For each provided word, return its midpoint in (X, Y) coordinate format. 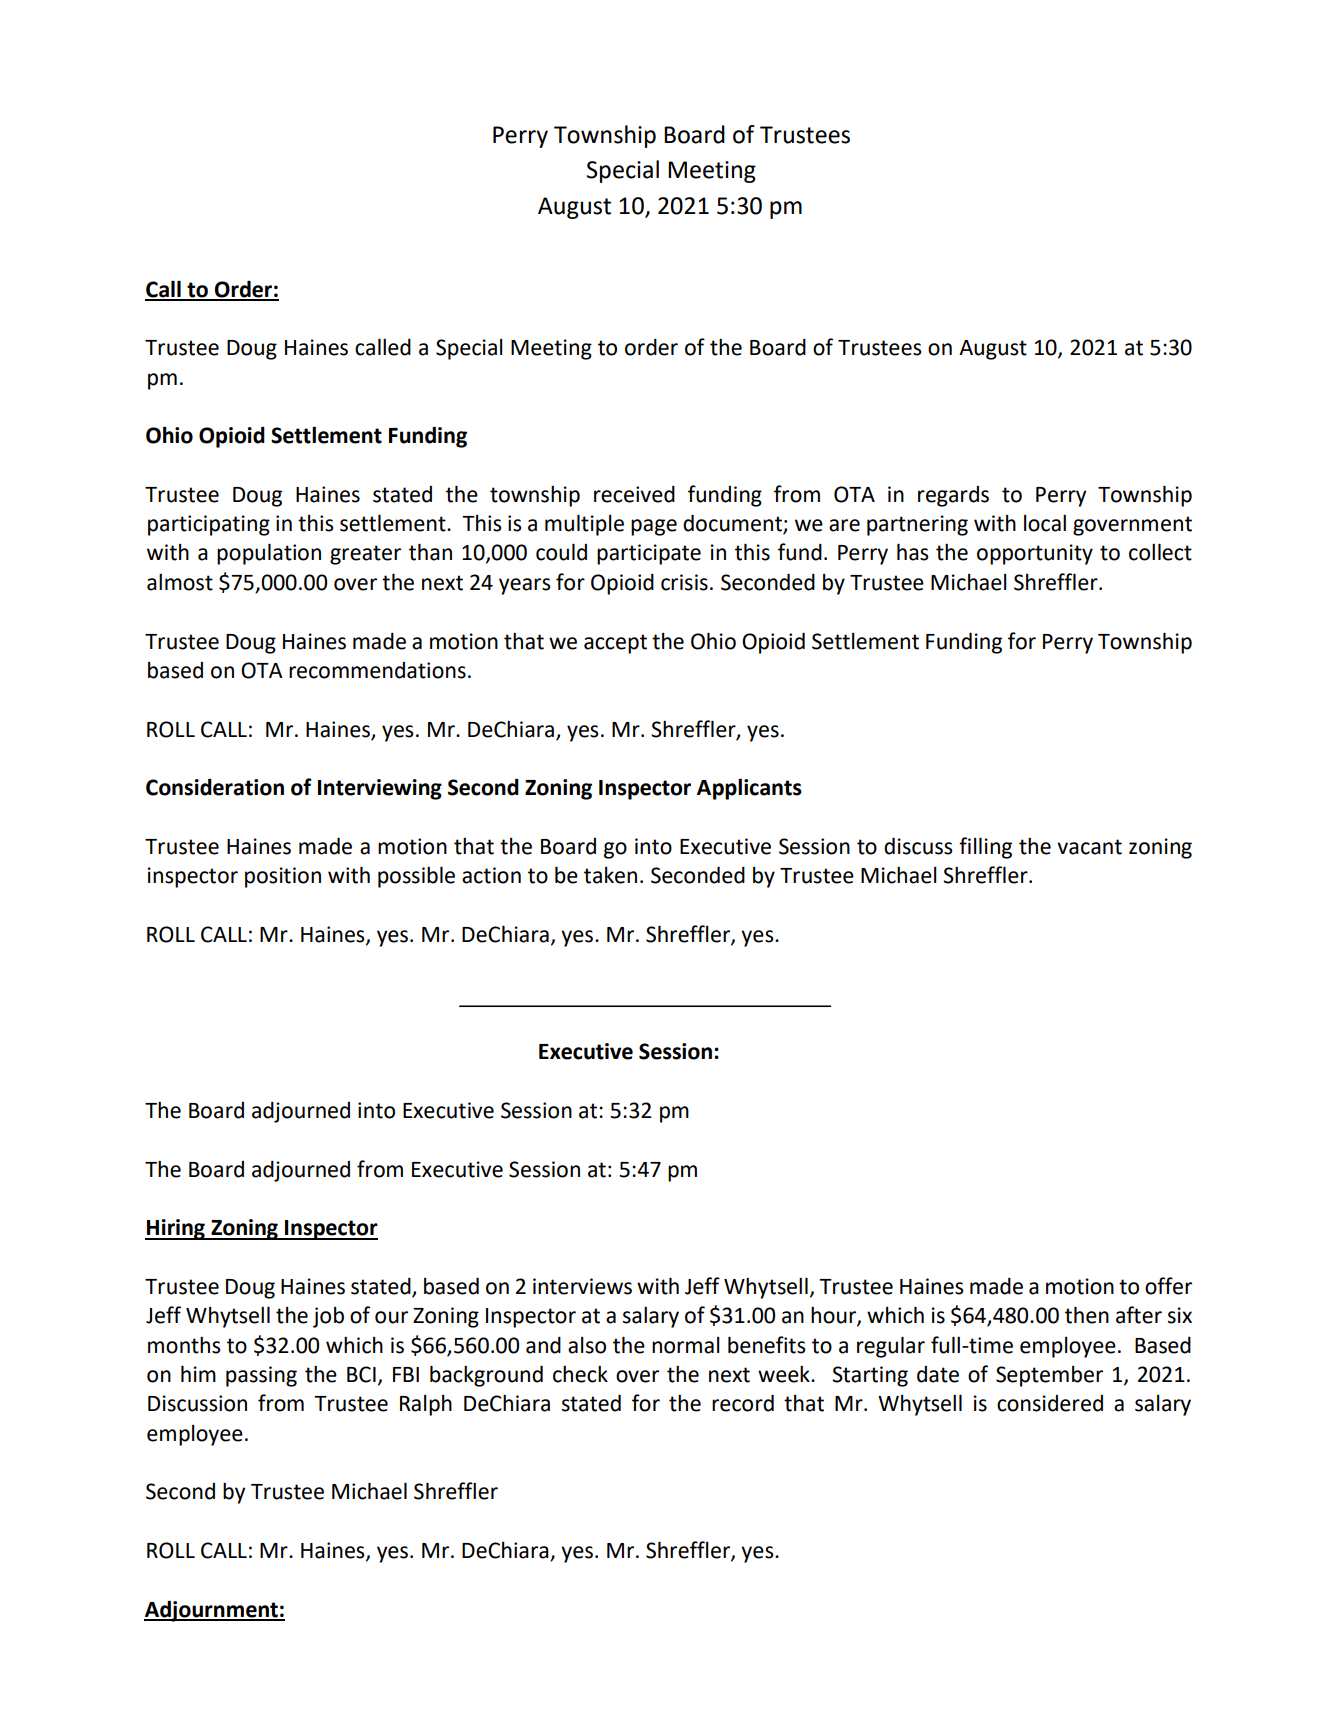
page (654, 527)
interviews (582, 1286)
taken (610, 875)
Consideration (215, 787)
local (1045, 523)
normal (686, 1345)
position (283, 877)
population (269, 554)
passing (261, 1376)
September (1049, 1376)
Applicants (749, 789)
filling (985, 848)
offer (1168, 1286)
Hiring (176, 1229)
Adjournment (212, 1611)
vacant (1089, 847)
